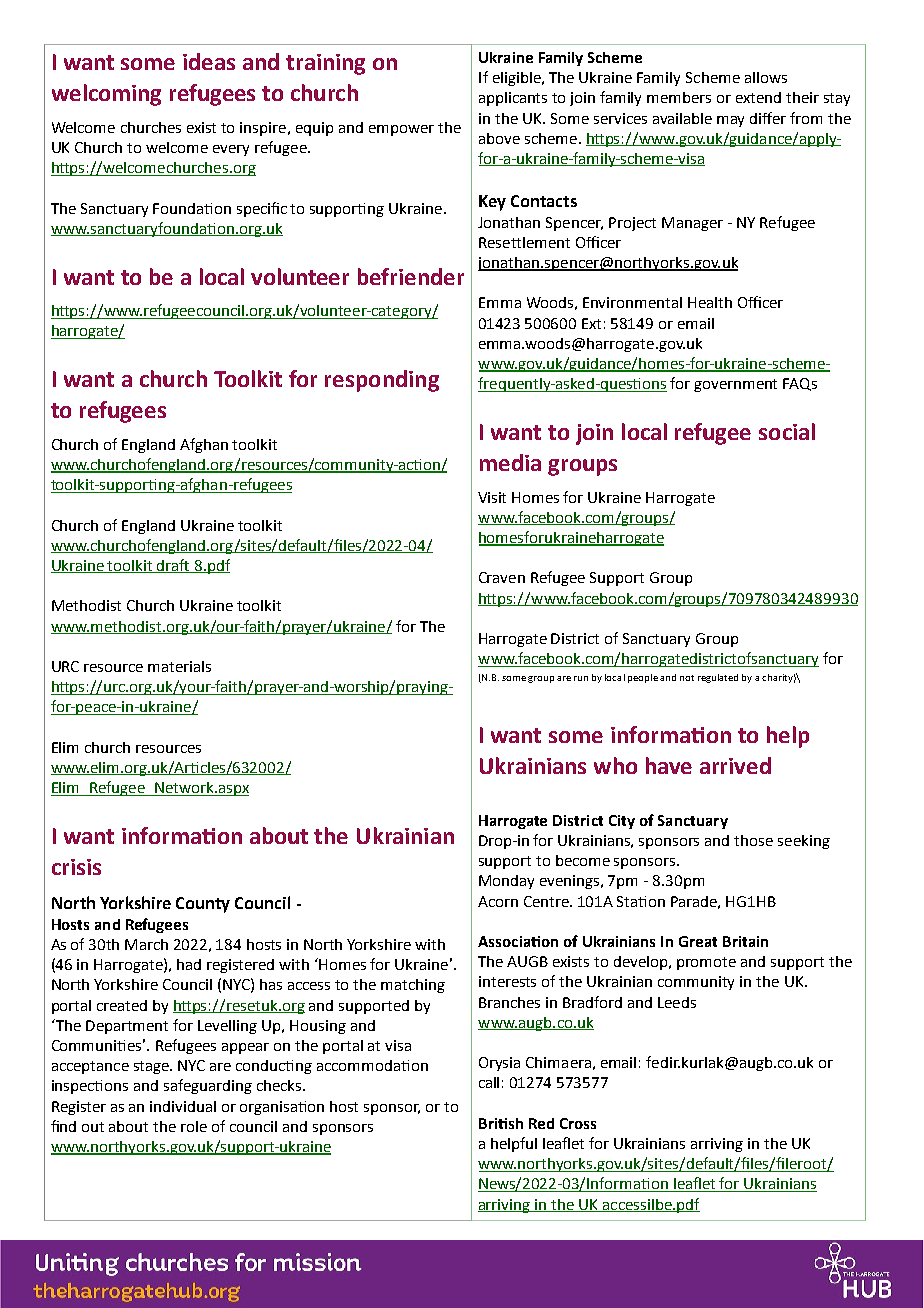 The image size is (924, 1308). I want to click on media, so click(510, 462).
